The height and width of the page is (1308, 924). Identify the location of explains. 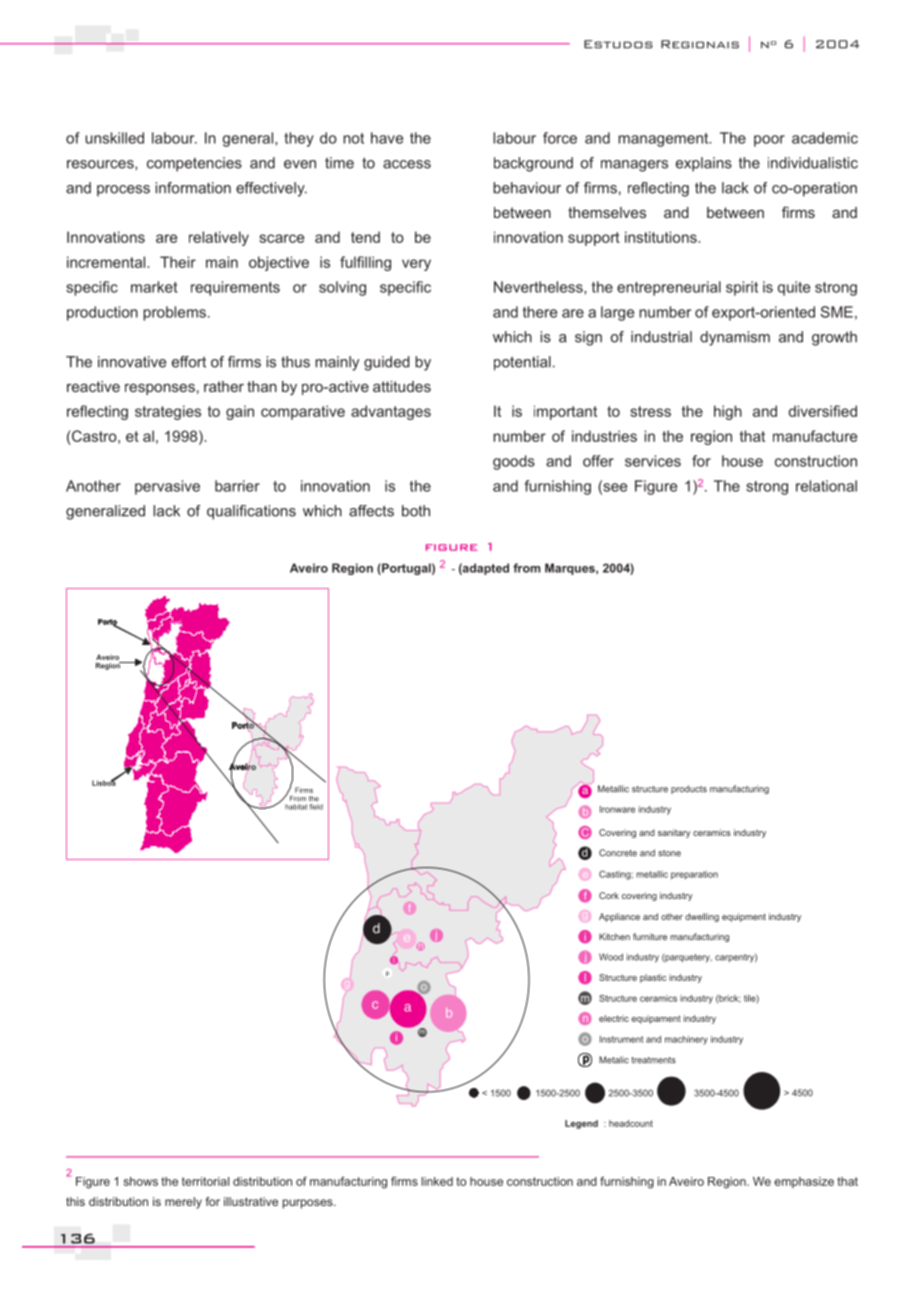
(704, 164).
